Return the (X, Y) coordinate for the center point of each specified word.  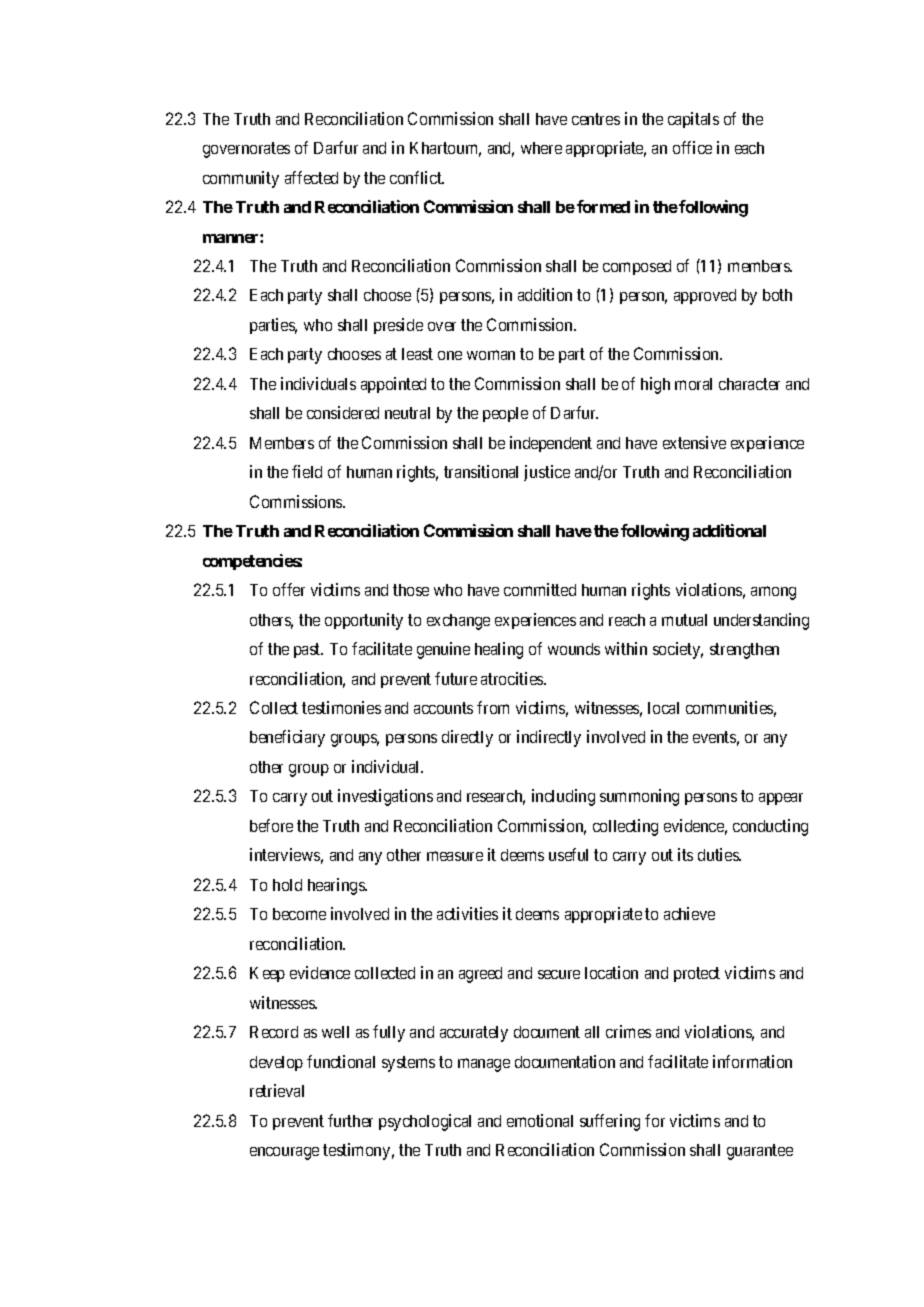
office (692, 147)
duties (719, 854)
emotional (540, 1120)
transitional (481, 471)
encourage (284, 1153)
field (307, 471)
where (541, 148)
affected (311, 177)
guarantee (760, 1152)
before (271, 825)
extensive (694, 442)
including (563, 797)
